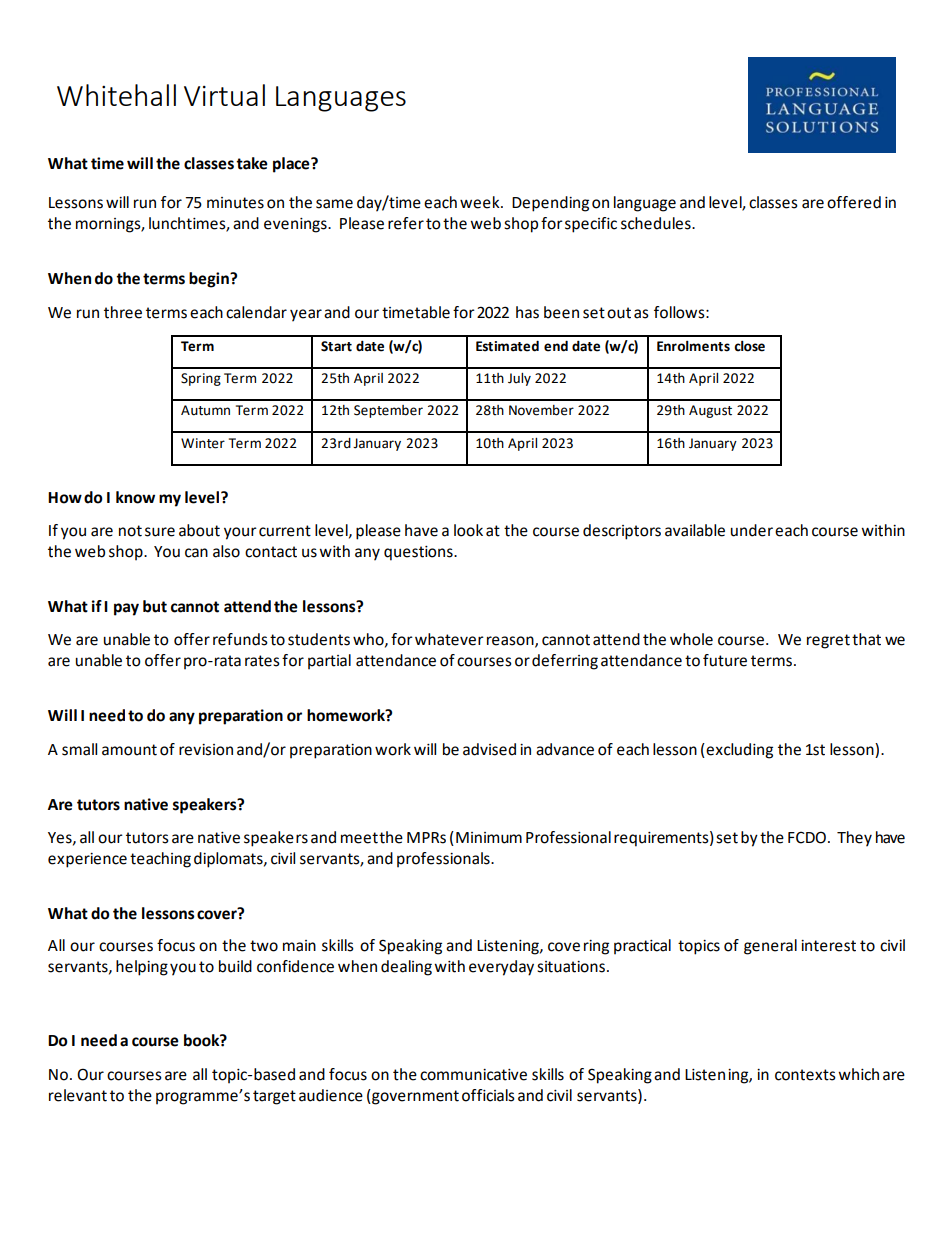 Image resolution: width=952 pixels, height=1233 pixels. What do you see at coordinates (828, 641) in the page?
I see `regret` at bounding box center [828, 641].
